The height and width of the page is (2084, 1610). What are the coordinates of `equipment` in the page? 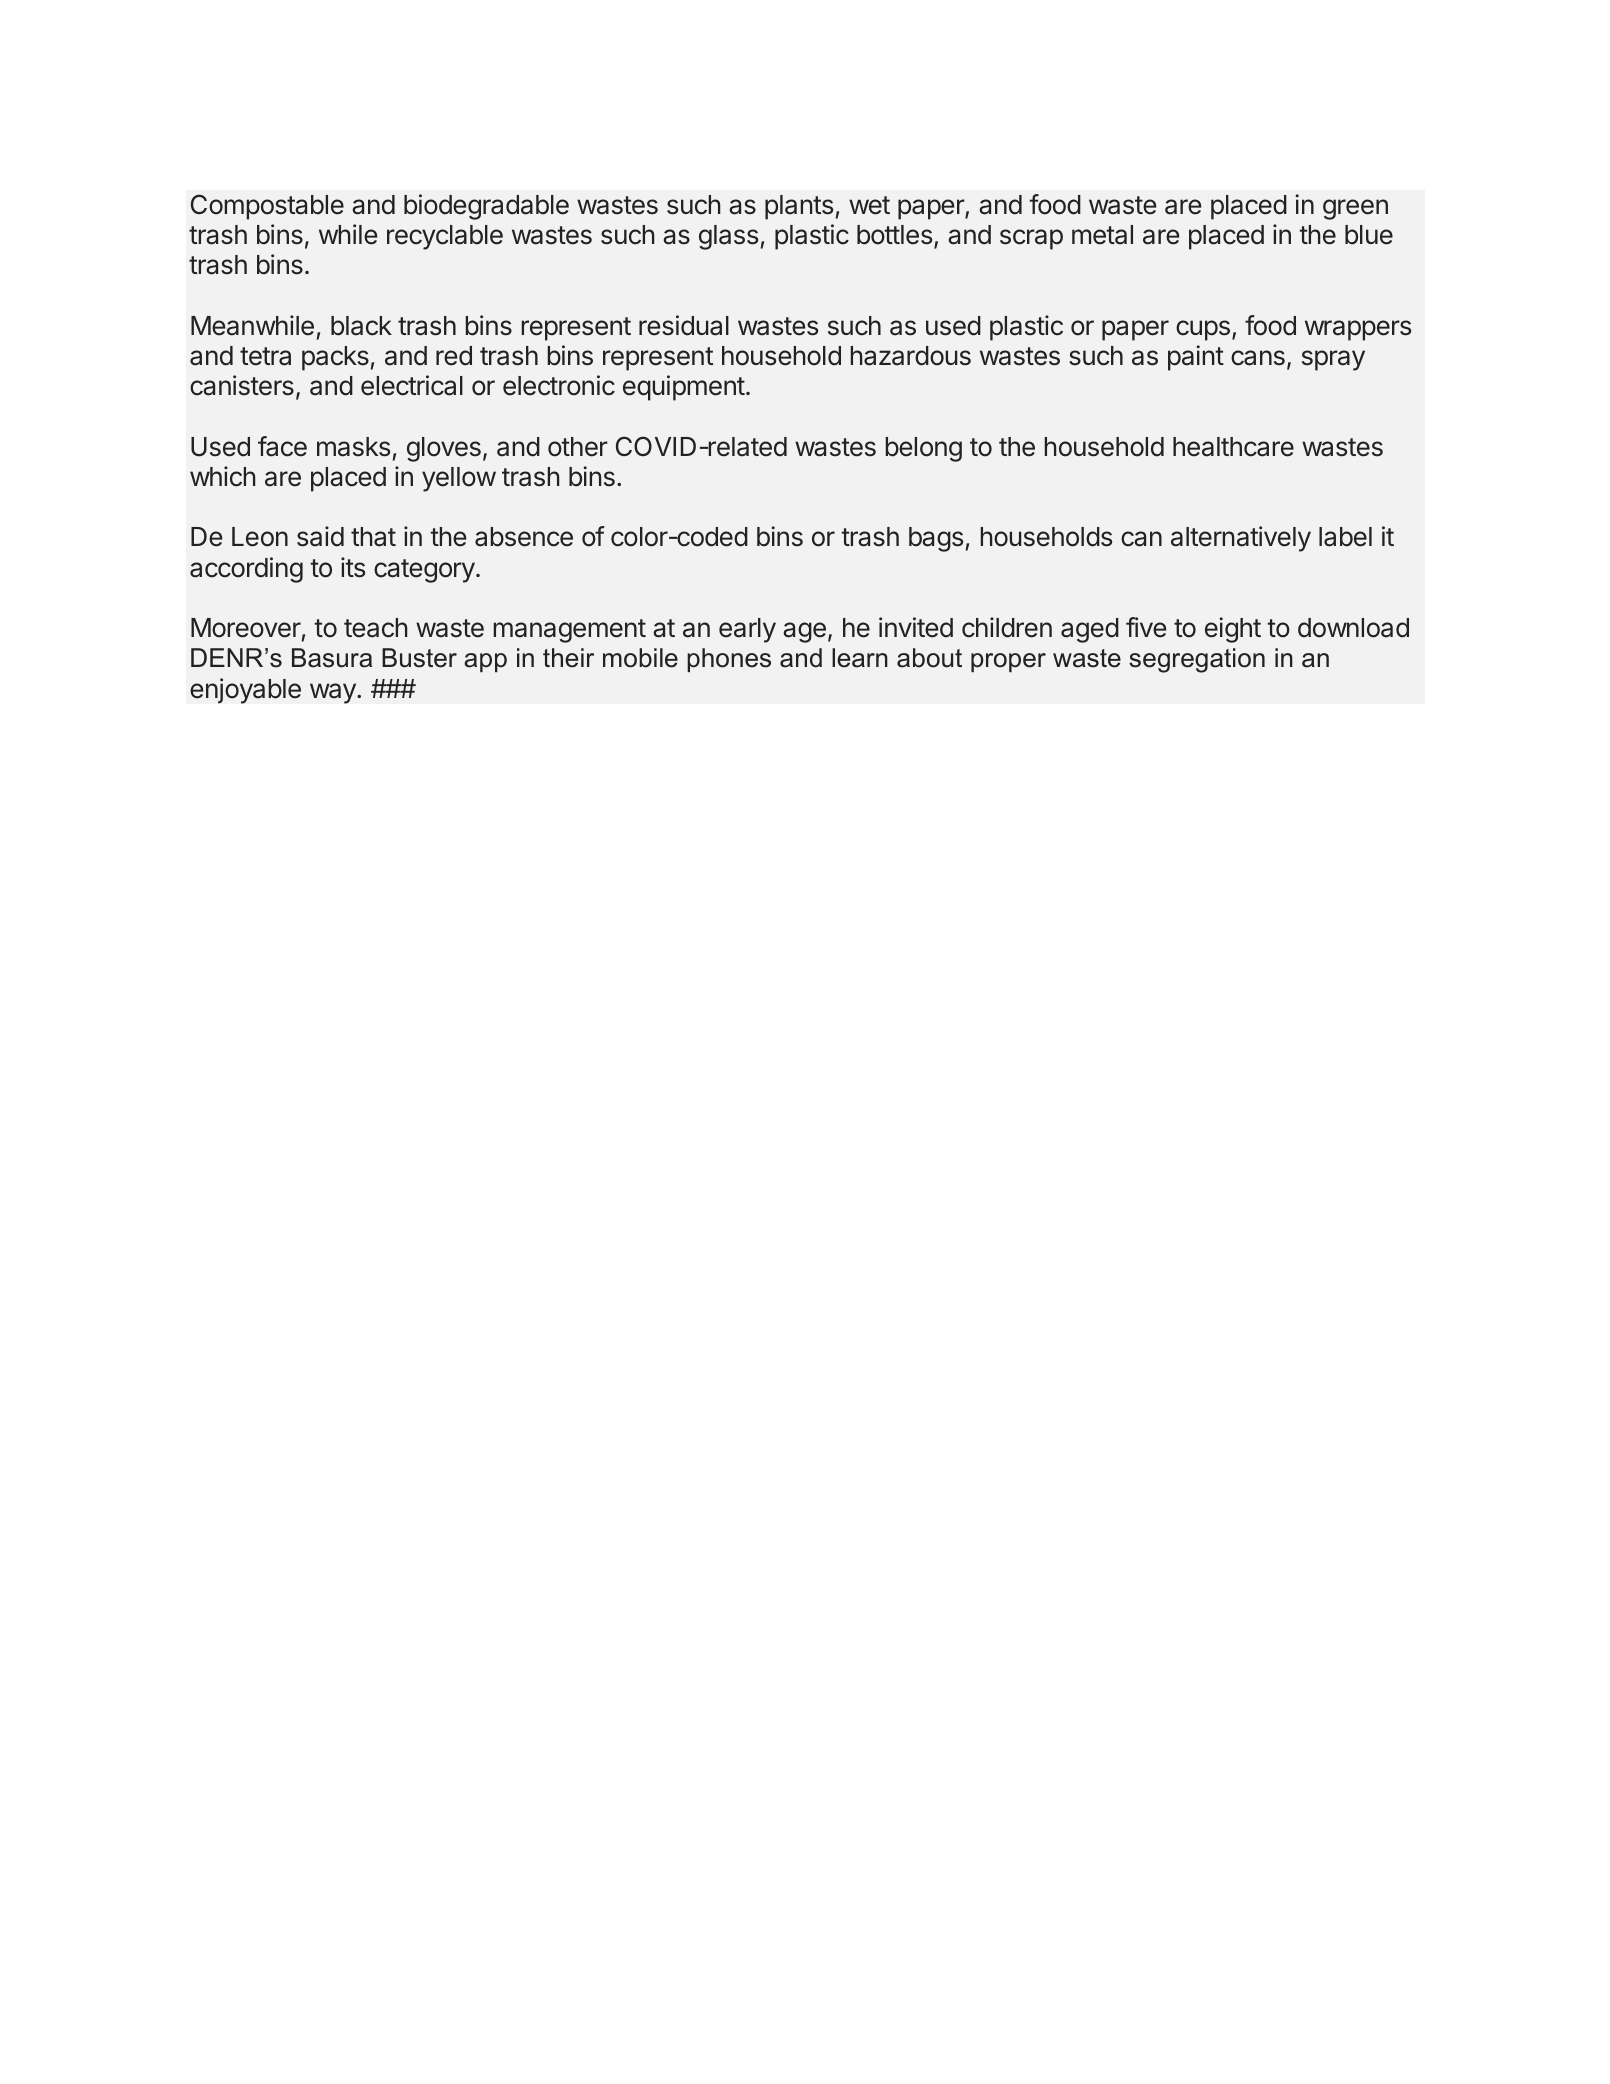 It's located at (684, 388).
